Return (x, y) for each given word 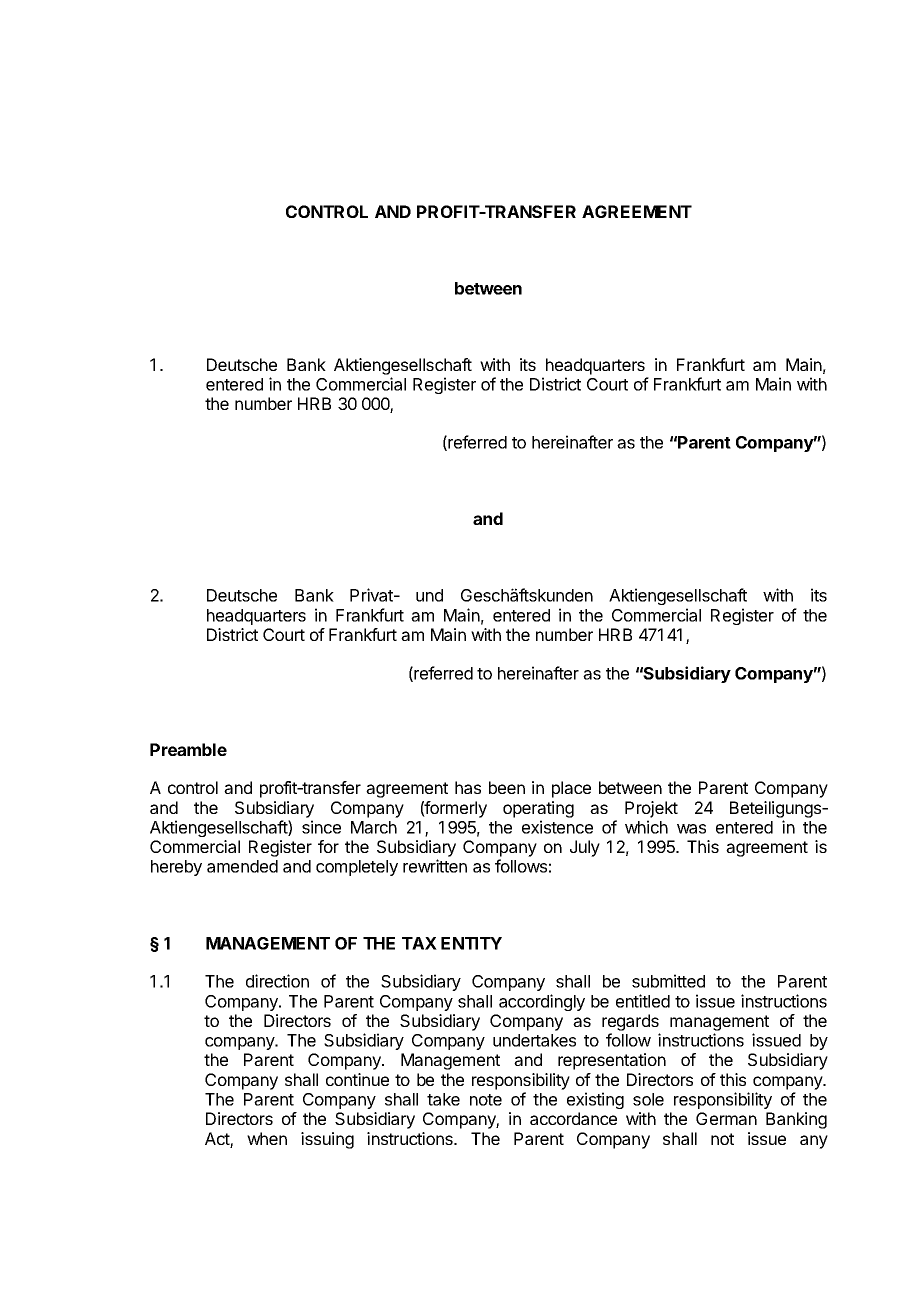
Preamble (188, 749)
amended (242, 866)
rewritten (435, 866)
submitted (668, 981)
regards (630, 1022)
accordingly (542, 1002)
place (571, 789)
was (691, 829)
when (267, 1138)
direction (277, 981)
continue (357, 1079)
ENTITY (471, 943)
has (468, 787)
